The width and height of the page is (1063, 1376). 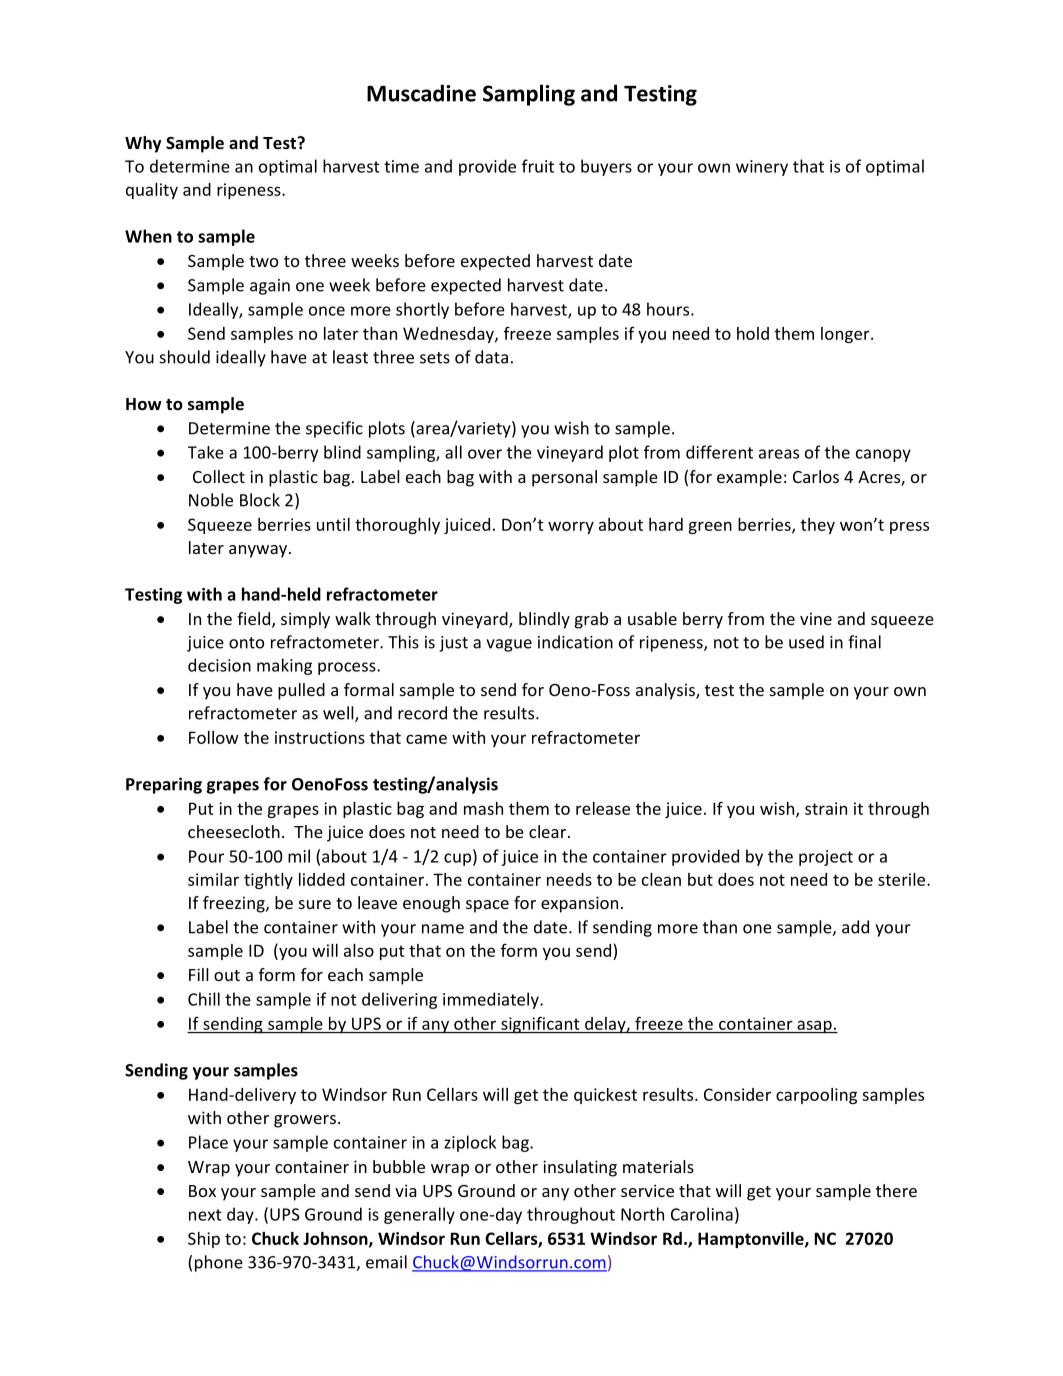 I want to click on winery, so click(x=762, y=168).
